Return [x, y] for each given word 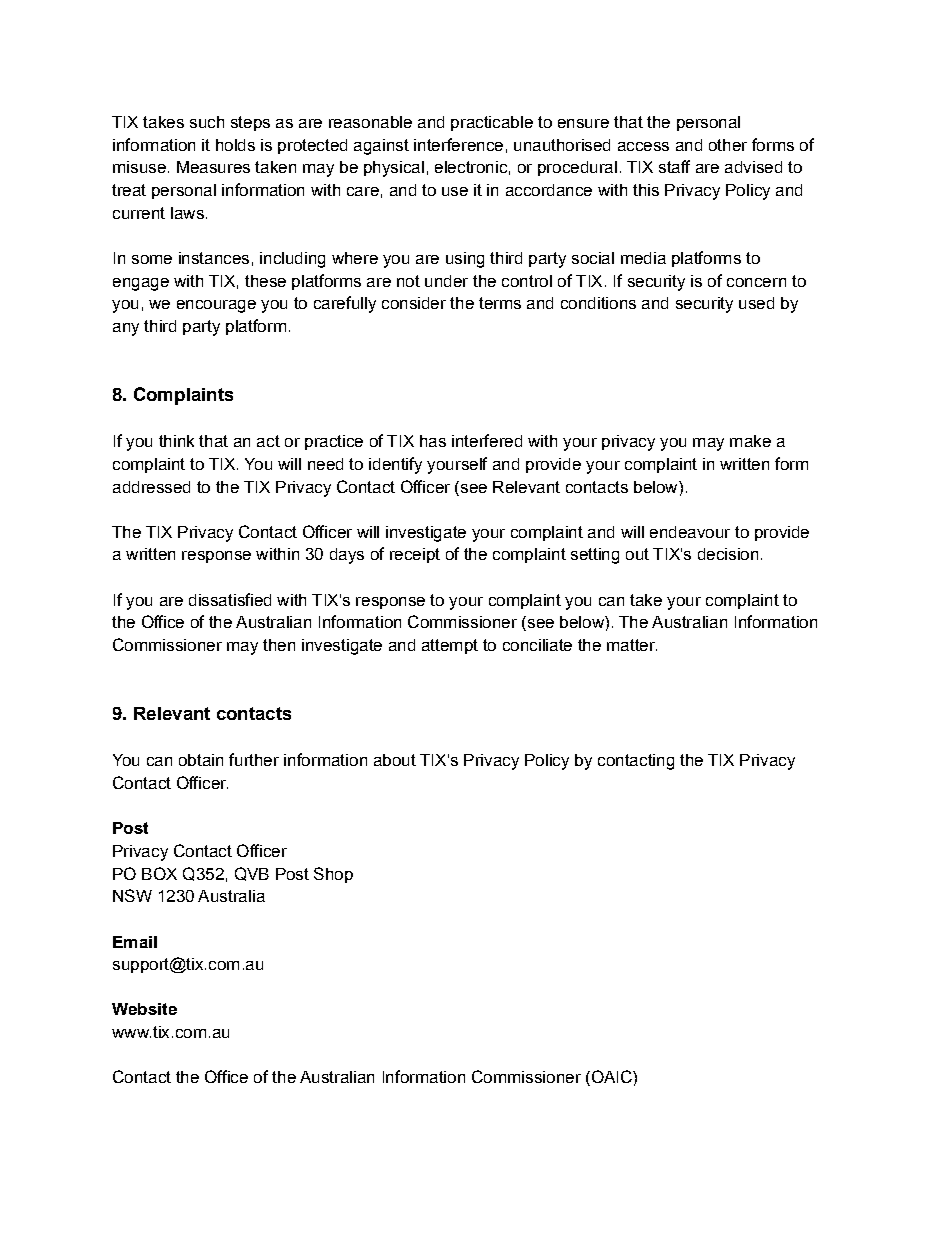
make [750, 441]
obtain [201, 760]
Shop [333, 875]
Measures [213, 167]
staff [674, 166]
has [433, 441]
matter [632, 645]
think [176, 441]
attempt [450, 646]
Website [144, 1009]
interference [458, 144]
